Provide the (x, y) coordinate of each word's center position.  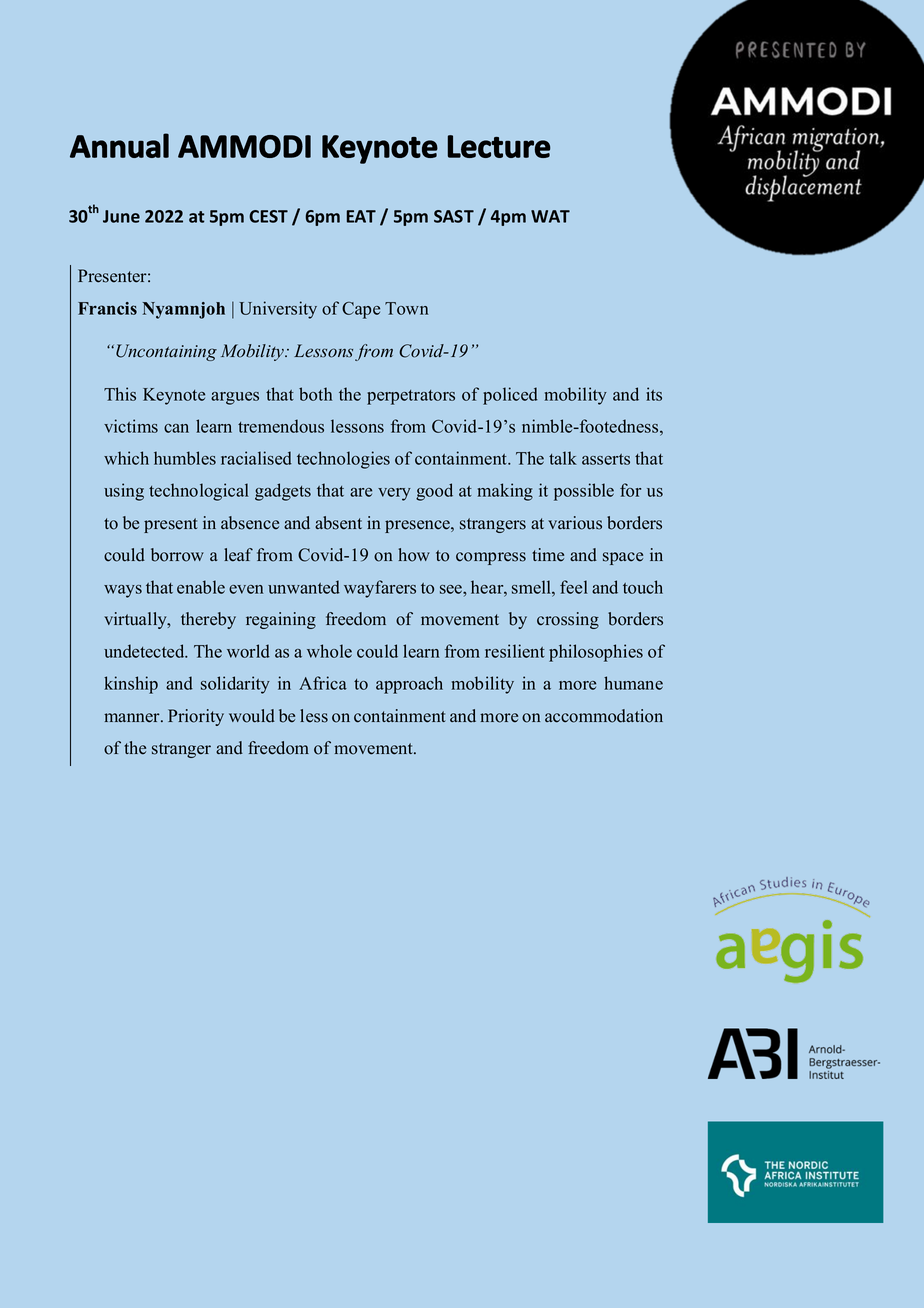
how (414, 555)
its (654, 394)
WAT (550, 216)
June (121, 216)
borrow (177, 555)
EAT (361, 216)
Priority (196, 717)
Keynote (174, 396)
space (623, 558)
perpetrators (411, 397)
